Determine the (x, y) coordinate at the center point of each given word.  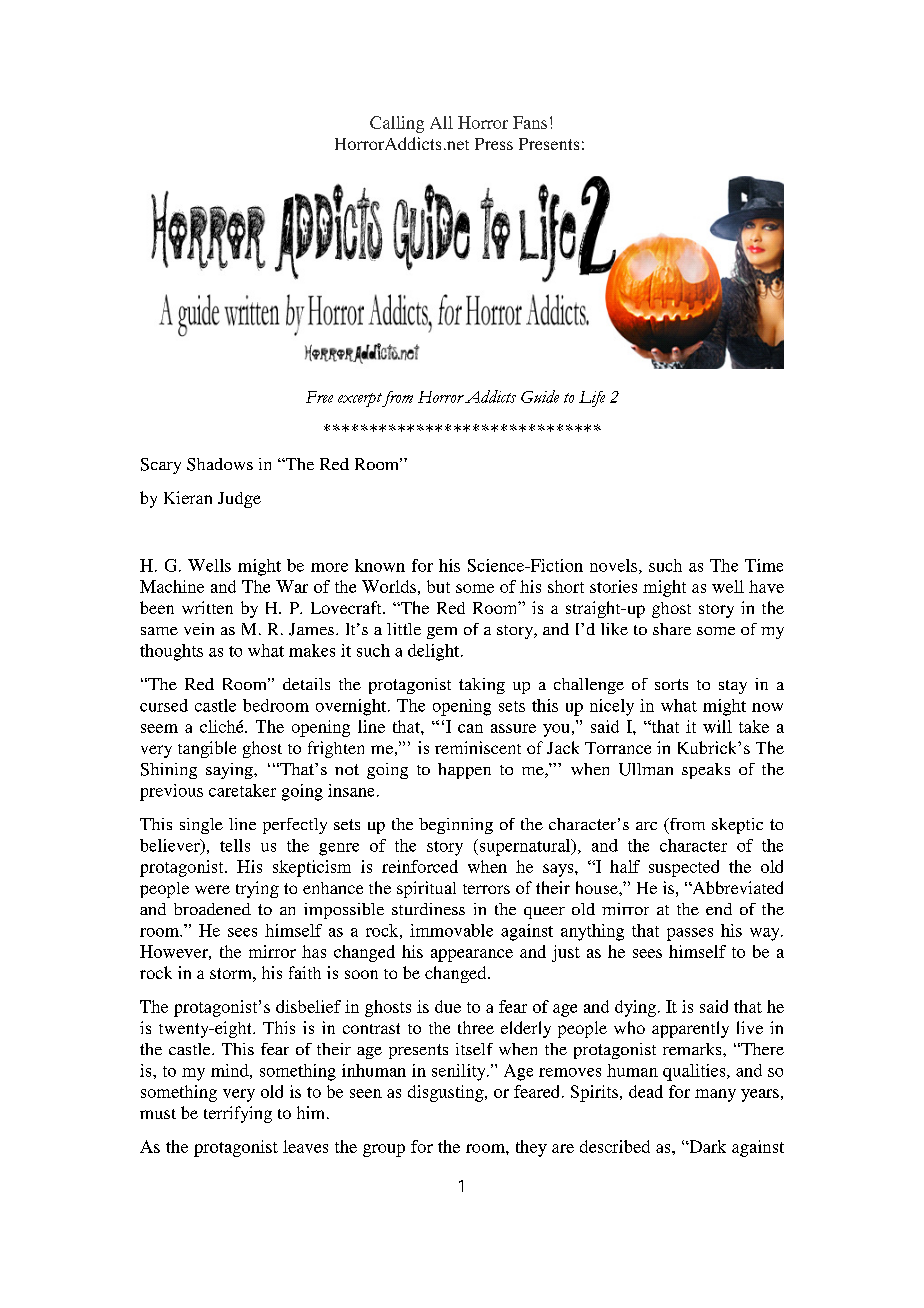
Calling (397, 124)
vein (199, 629)
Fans (530, 122)
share (672, 629)
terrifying (238, 1114)
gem (442, 633)
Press (494, 144)
